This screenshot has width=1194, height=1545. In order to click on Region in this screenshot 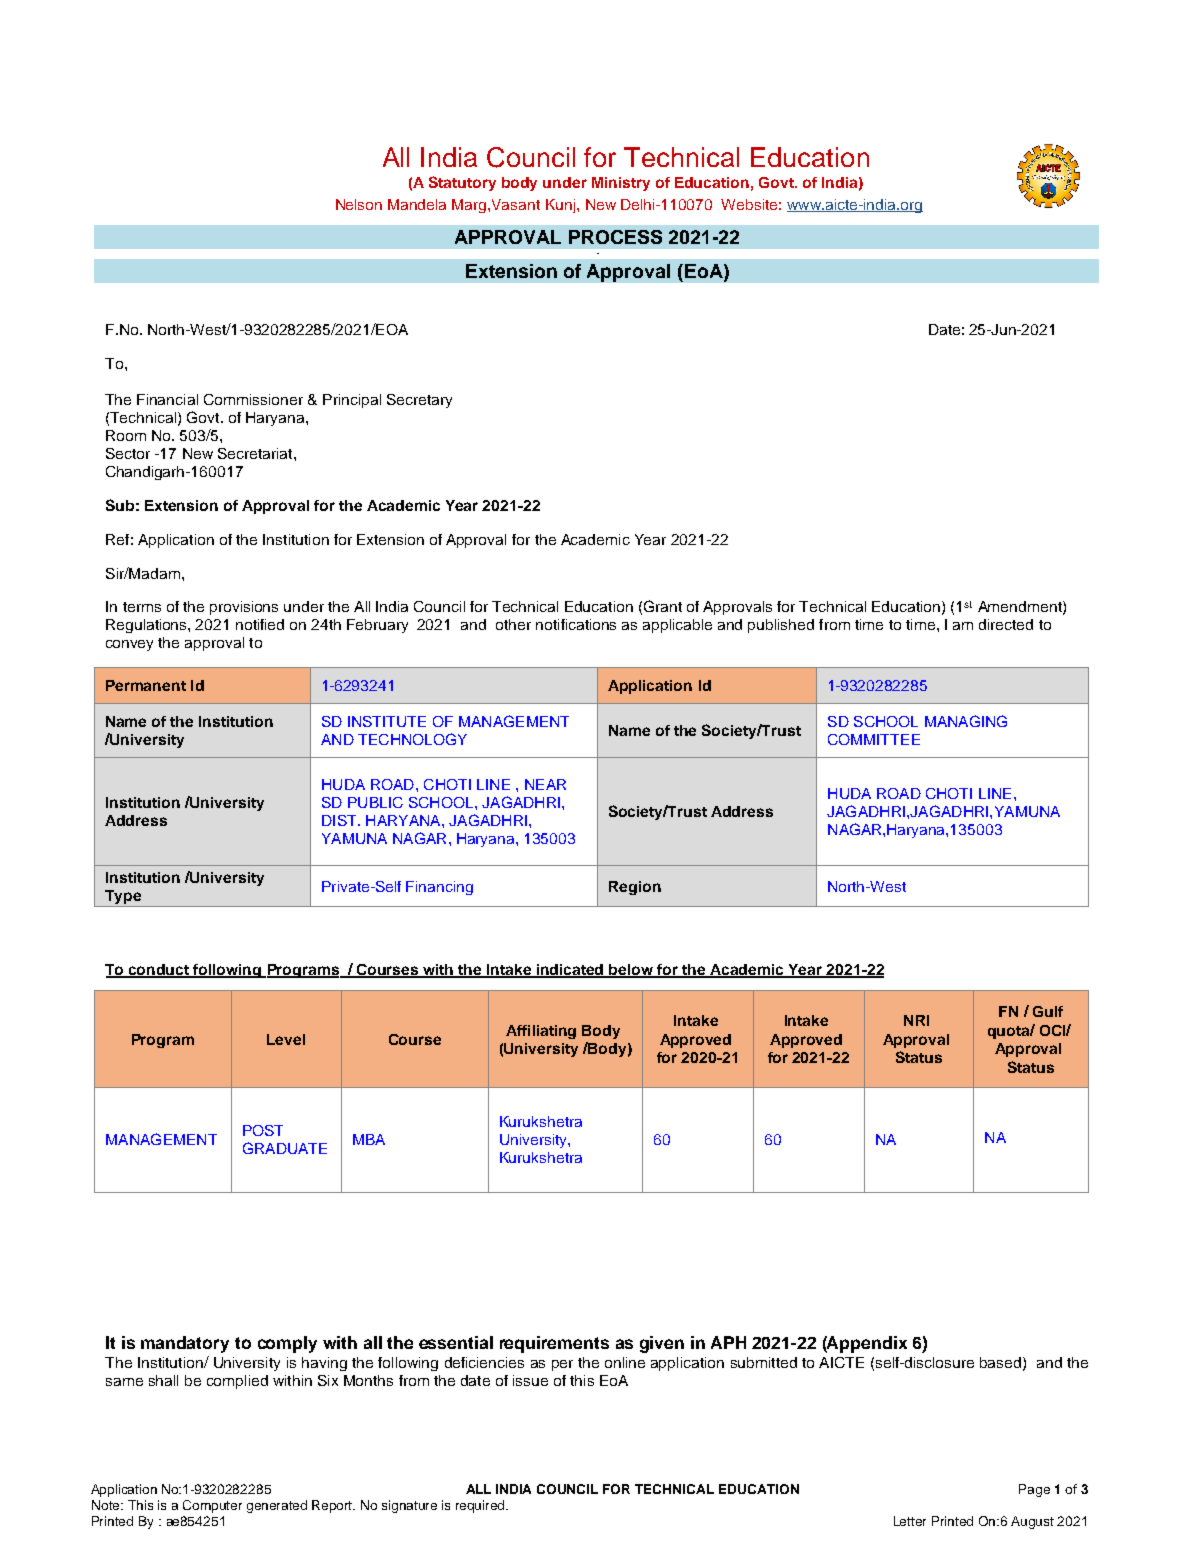, I will do `click(635, 888)`.
